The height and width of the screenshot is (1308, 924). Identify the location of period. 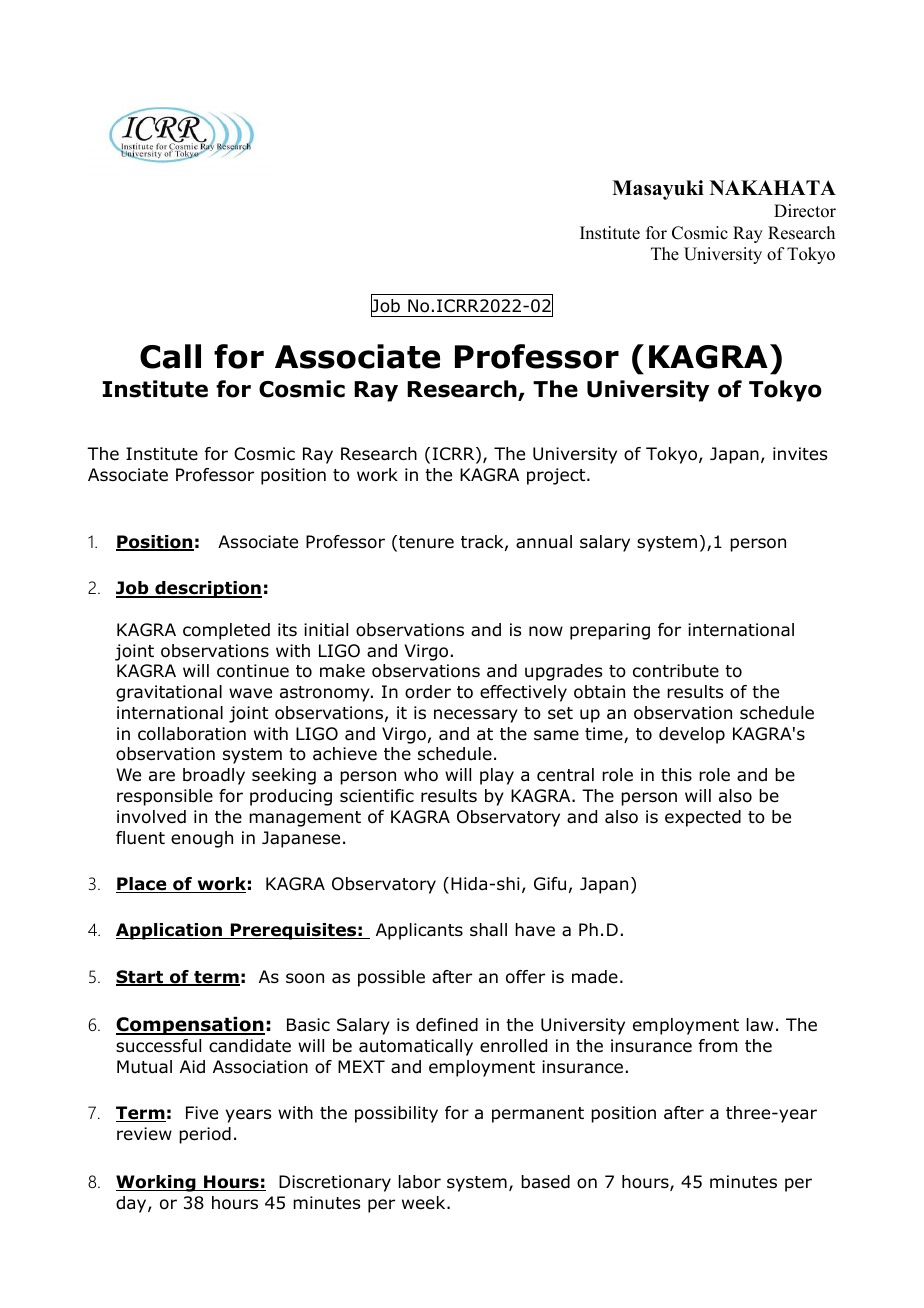
(205, 1135).
